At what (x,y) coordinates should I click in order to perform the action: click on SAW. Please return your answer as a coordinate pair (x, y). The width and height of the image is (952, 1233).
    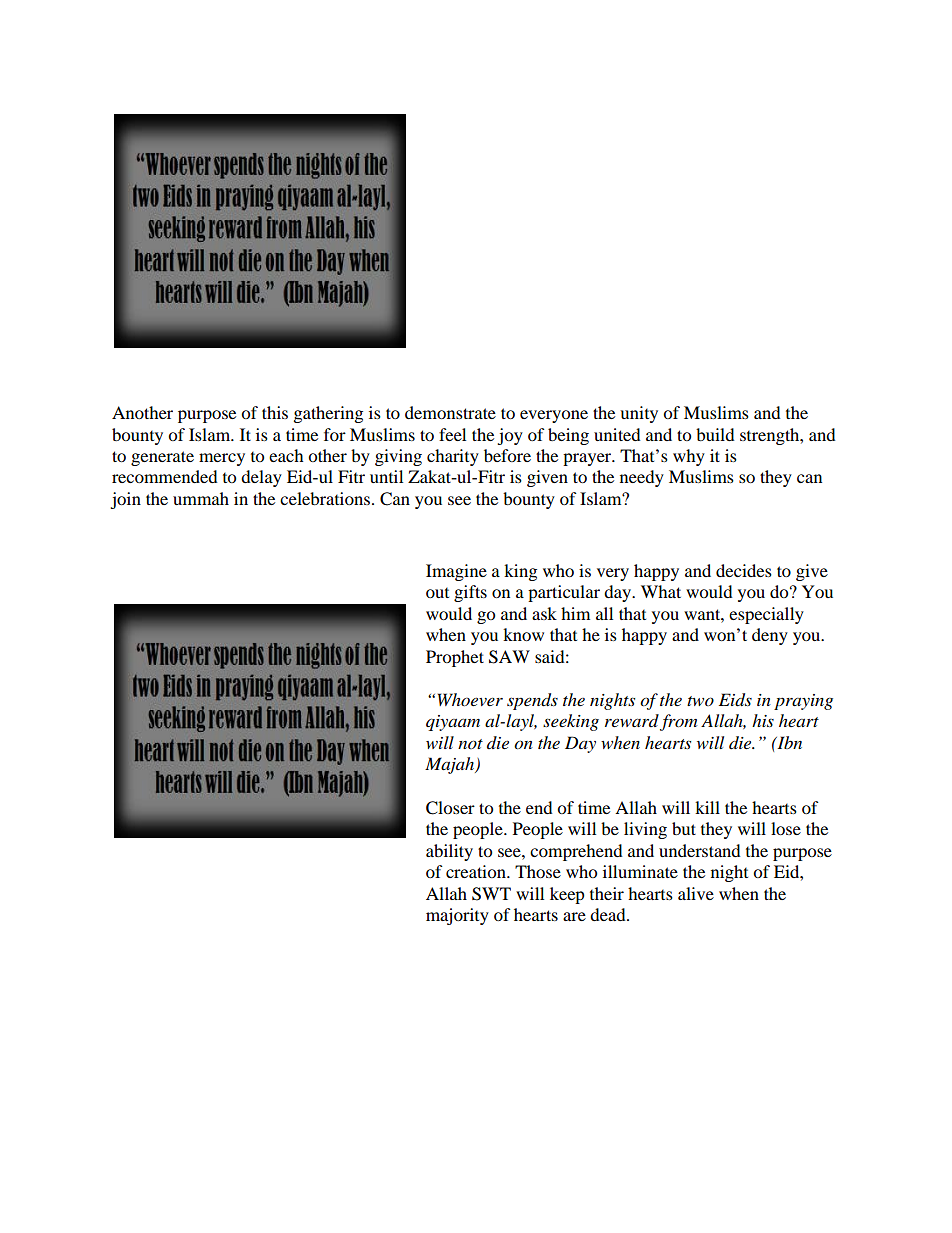
    Looking at the image, I should click on (509, 657).
